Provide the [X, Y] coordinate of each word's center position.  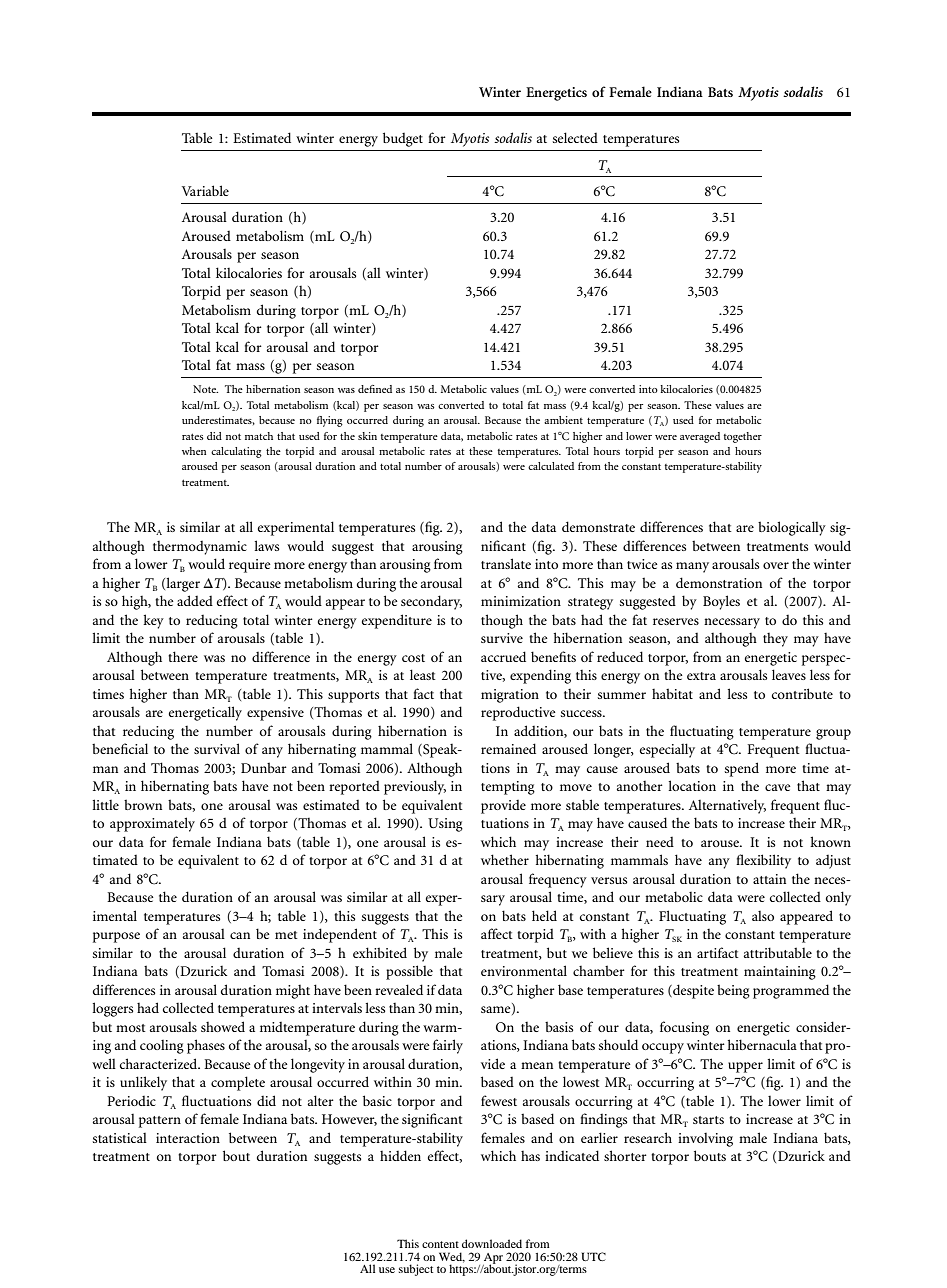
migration [510, 696]
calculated [551, 466]
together [743, 437]
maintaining [780, 973]
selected [575, 137]
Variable [205, 190]
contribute [802, 693]
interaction [188, 1138]
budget [403, 139]
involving [705, 1140]
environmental [524, 970]
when [194, 451]
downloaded [492, 1243]
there [183, 656]
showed [223, 1026]
